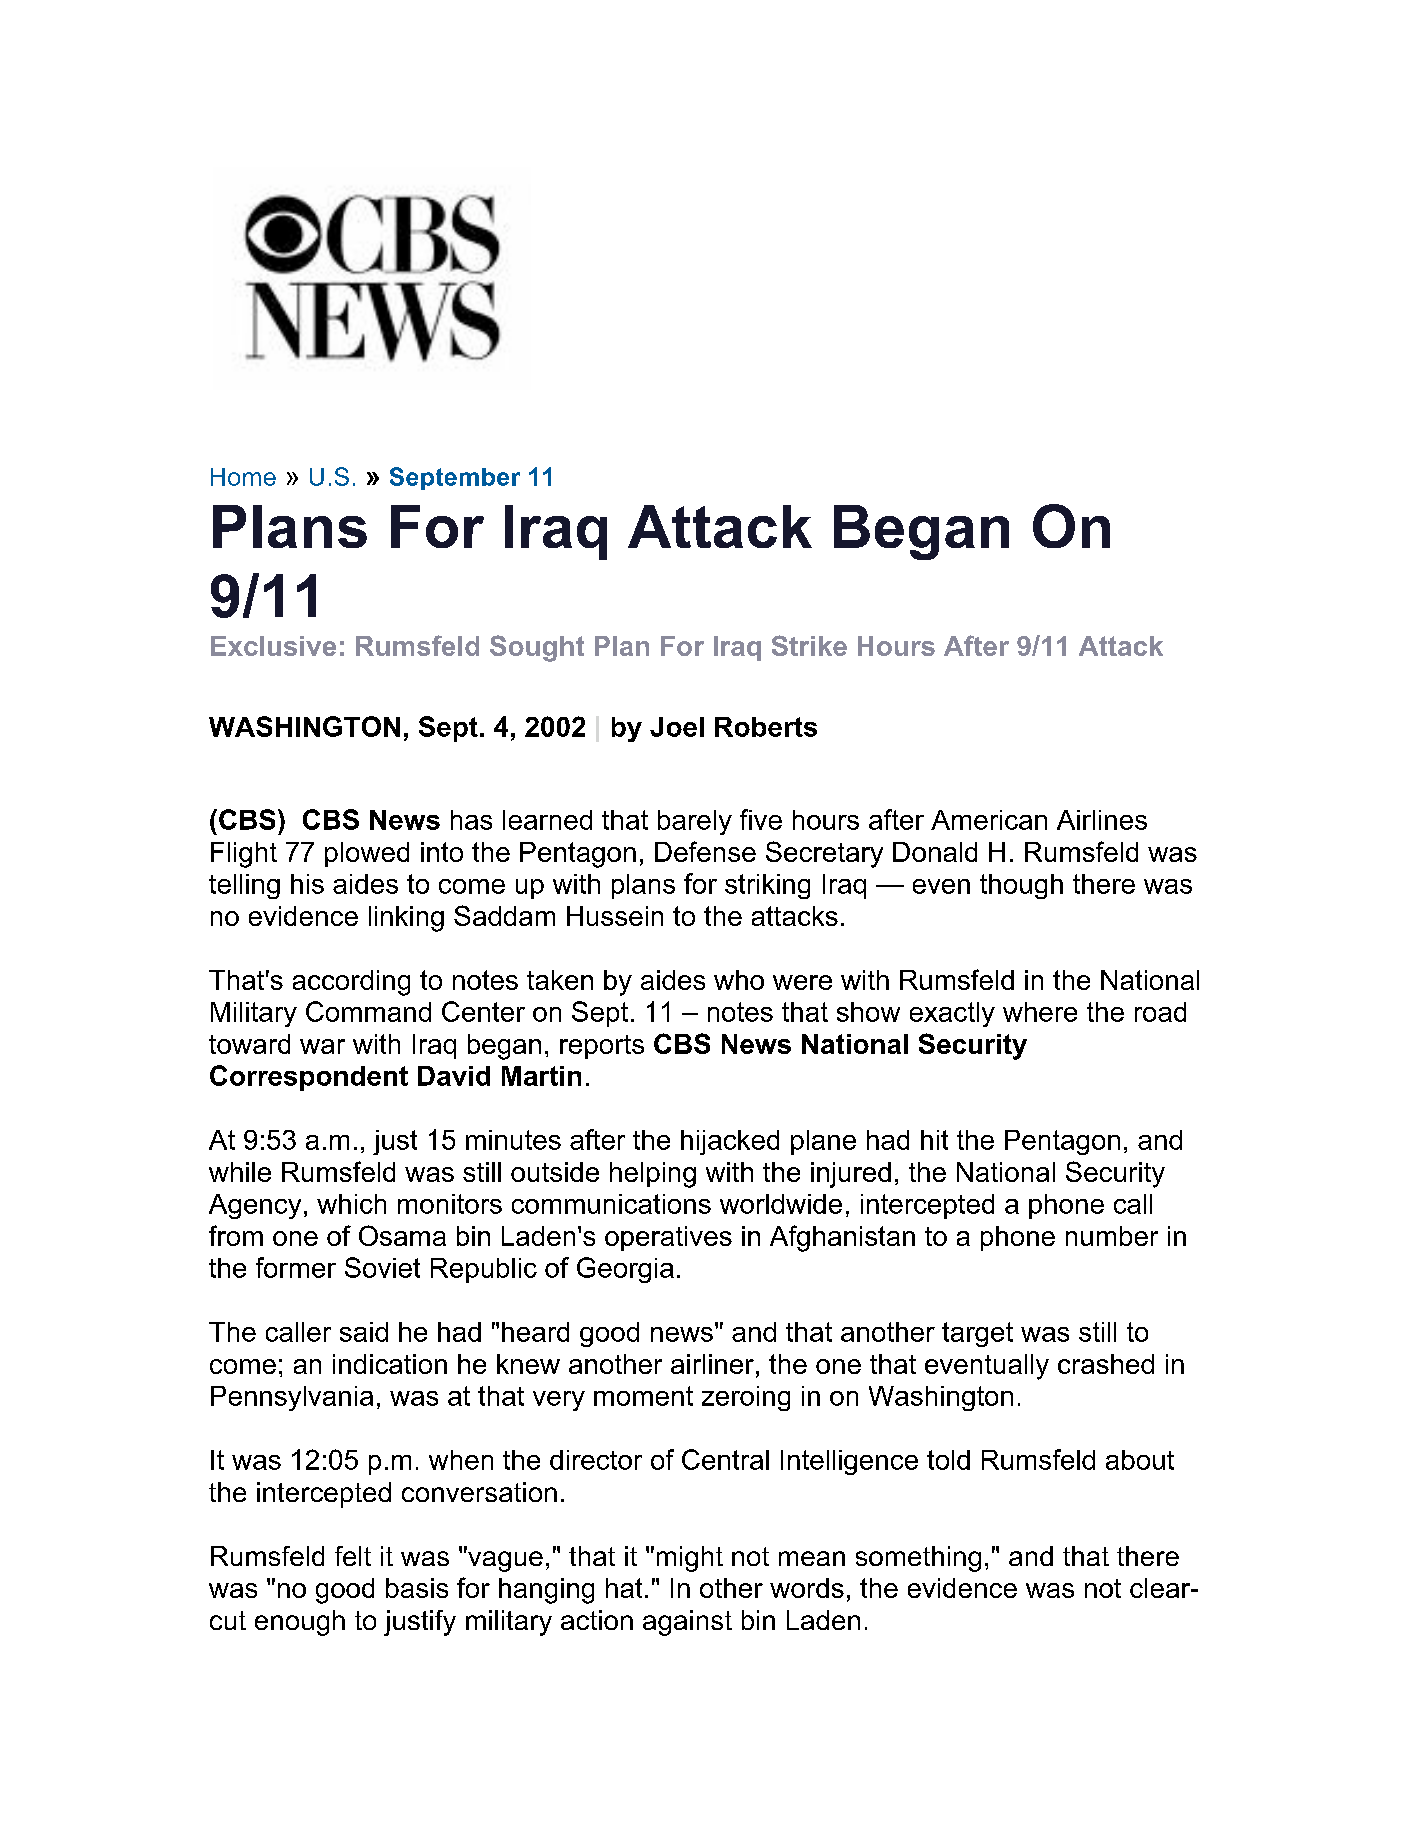 Image resolution: width=1420 pixels, height=1837 pixels. Describe the element at coordinates (766, 727) in the image. I see `Roberts` at that location.
